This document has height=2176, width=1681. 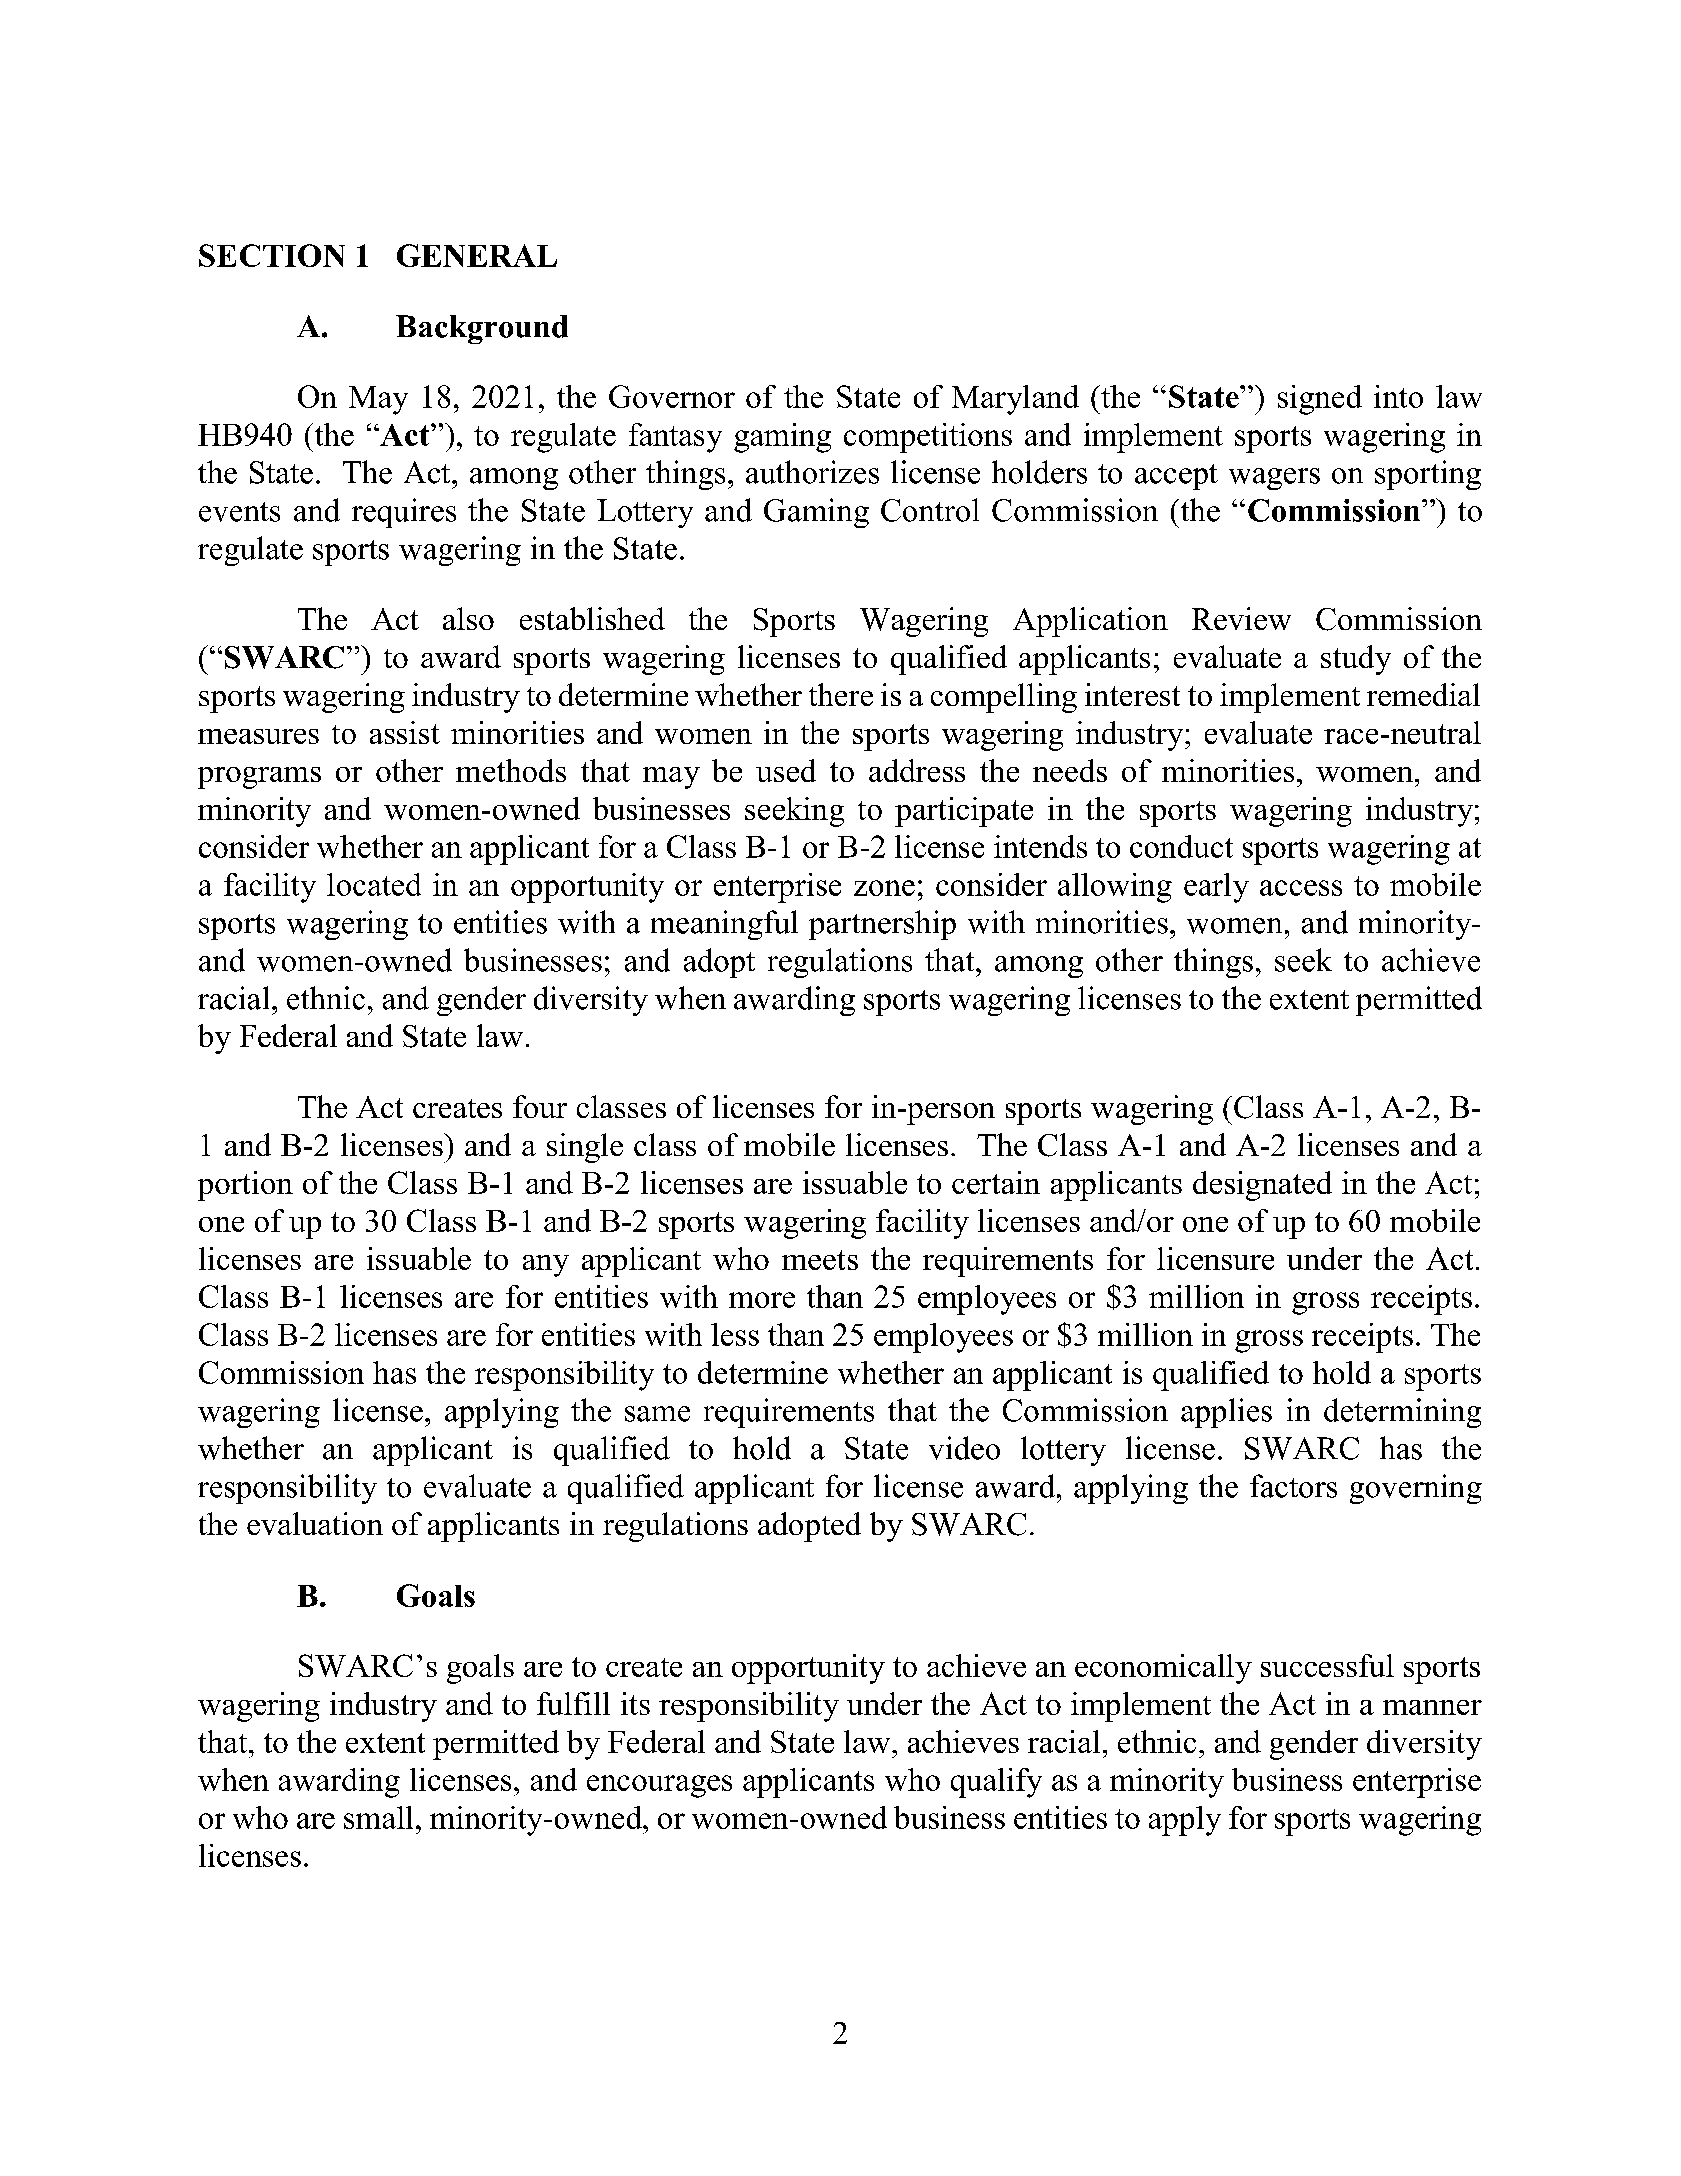 What do you see at coordinates (1215, 1258) in the document?
I see `licensure` at bounding box center [1215, 1258].
